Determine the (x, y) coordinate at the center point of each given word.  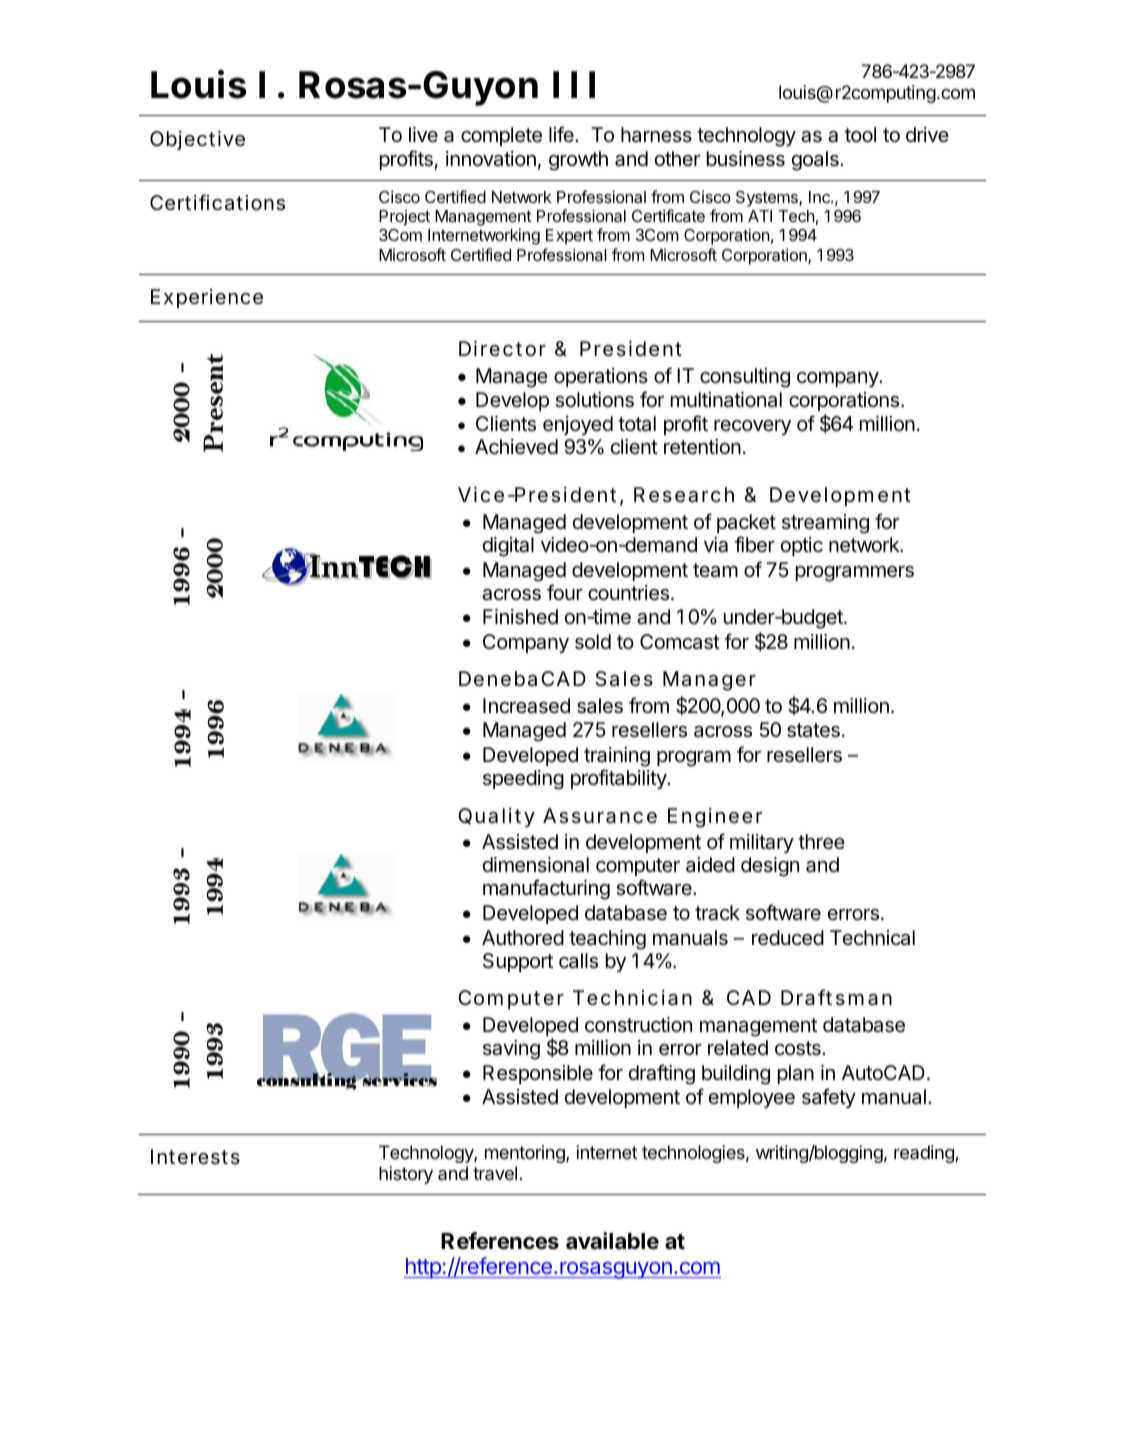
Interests (195, 1157)
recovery (752, 427)
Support (518, 962)
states (813, 730)
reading (925, 1154)
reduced (788, 938)
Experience (207, 298)
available (612, 1241)
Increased (526, 706)
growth (578, 161)
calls (578, 961)
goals (816, 161)
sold (593, 642)
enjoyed (578, 425)
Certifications (217, 202)
